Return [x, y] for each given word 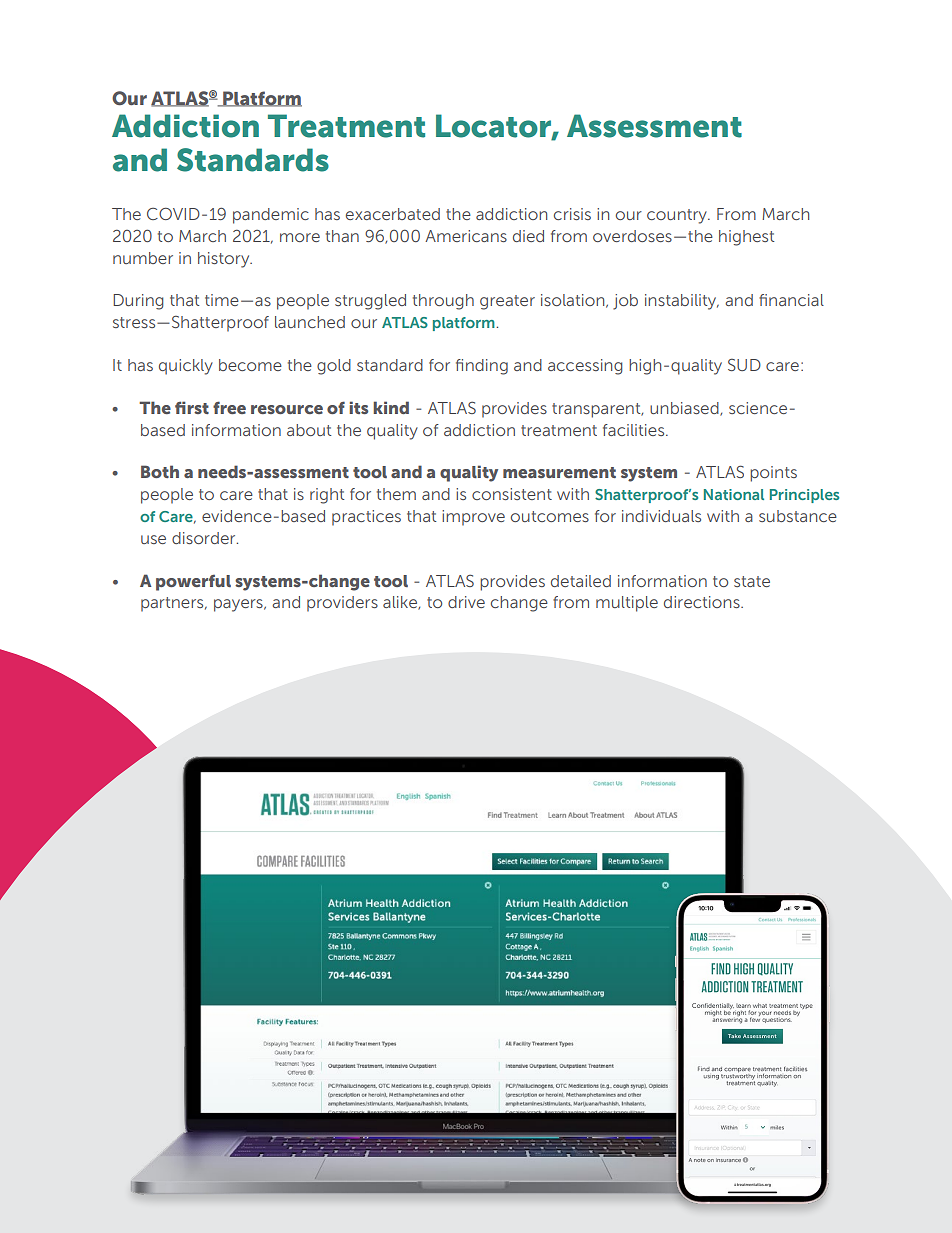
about [309, 430]
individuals [661, 516]
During [138, 302]
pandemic [271, 216]
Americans [466, 236]
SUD [744, 364]
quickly [186, 367]
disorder [205, 538]
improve [473, 518]
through [443, 302]
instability [682, 302]
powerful [193, 582]
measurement [559, 472]
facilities [635, 430]
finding [482, 367]
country [678, 216]
